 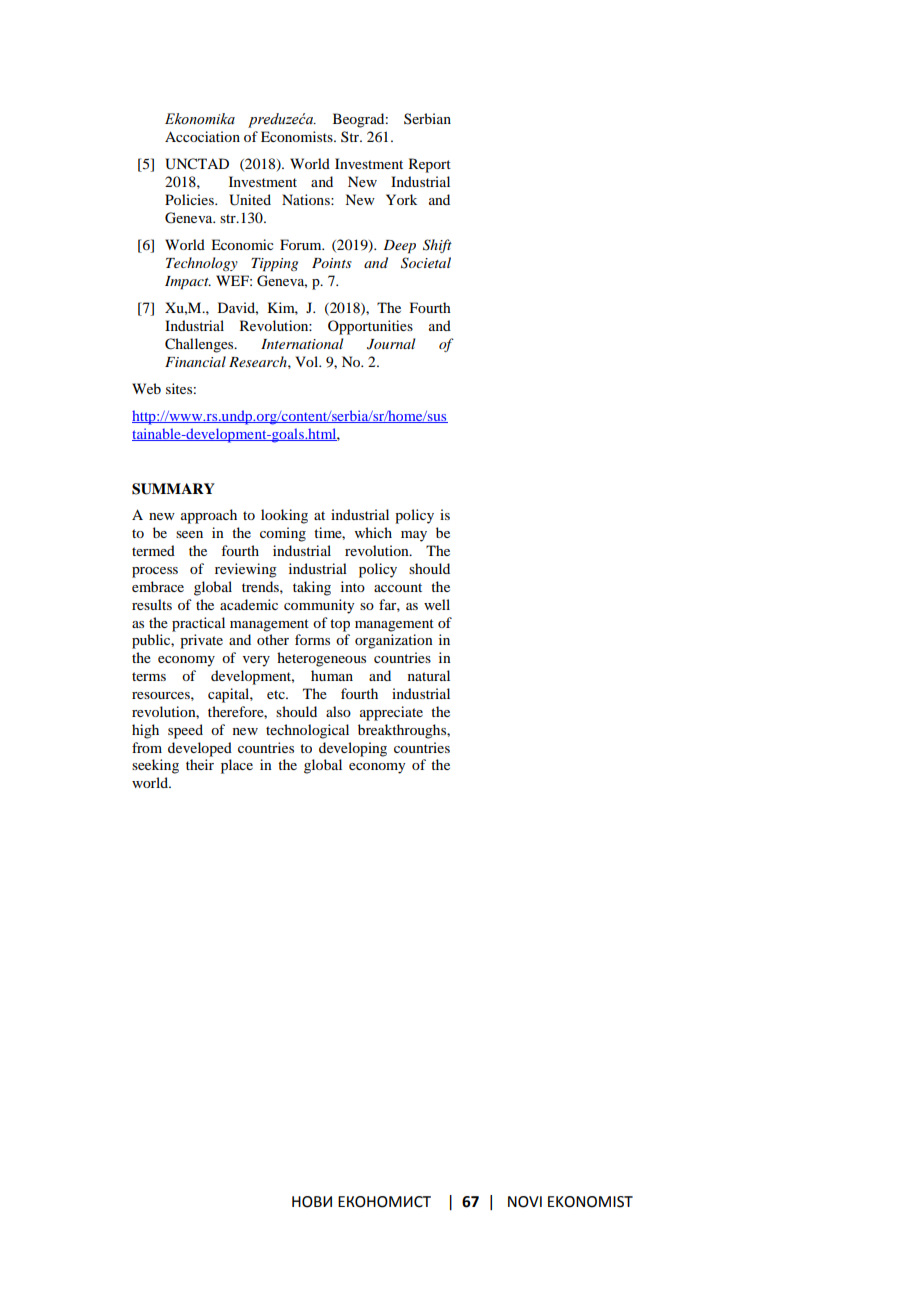 I want to click on may, so click(x=414, y=536).
